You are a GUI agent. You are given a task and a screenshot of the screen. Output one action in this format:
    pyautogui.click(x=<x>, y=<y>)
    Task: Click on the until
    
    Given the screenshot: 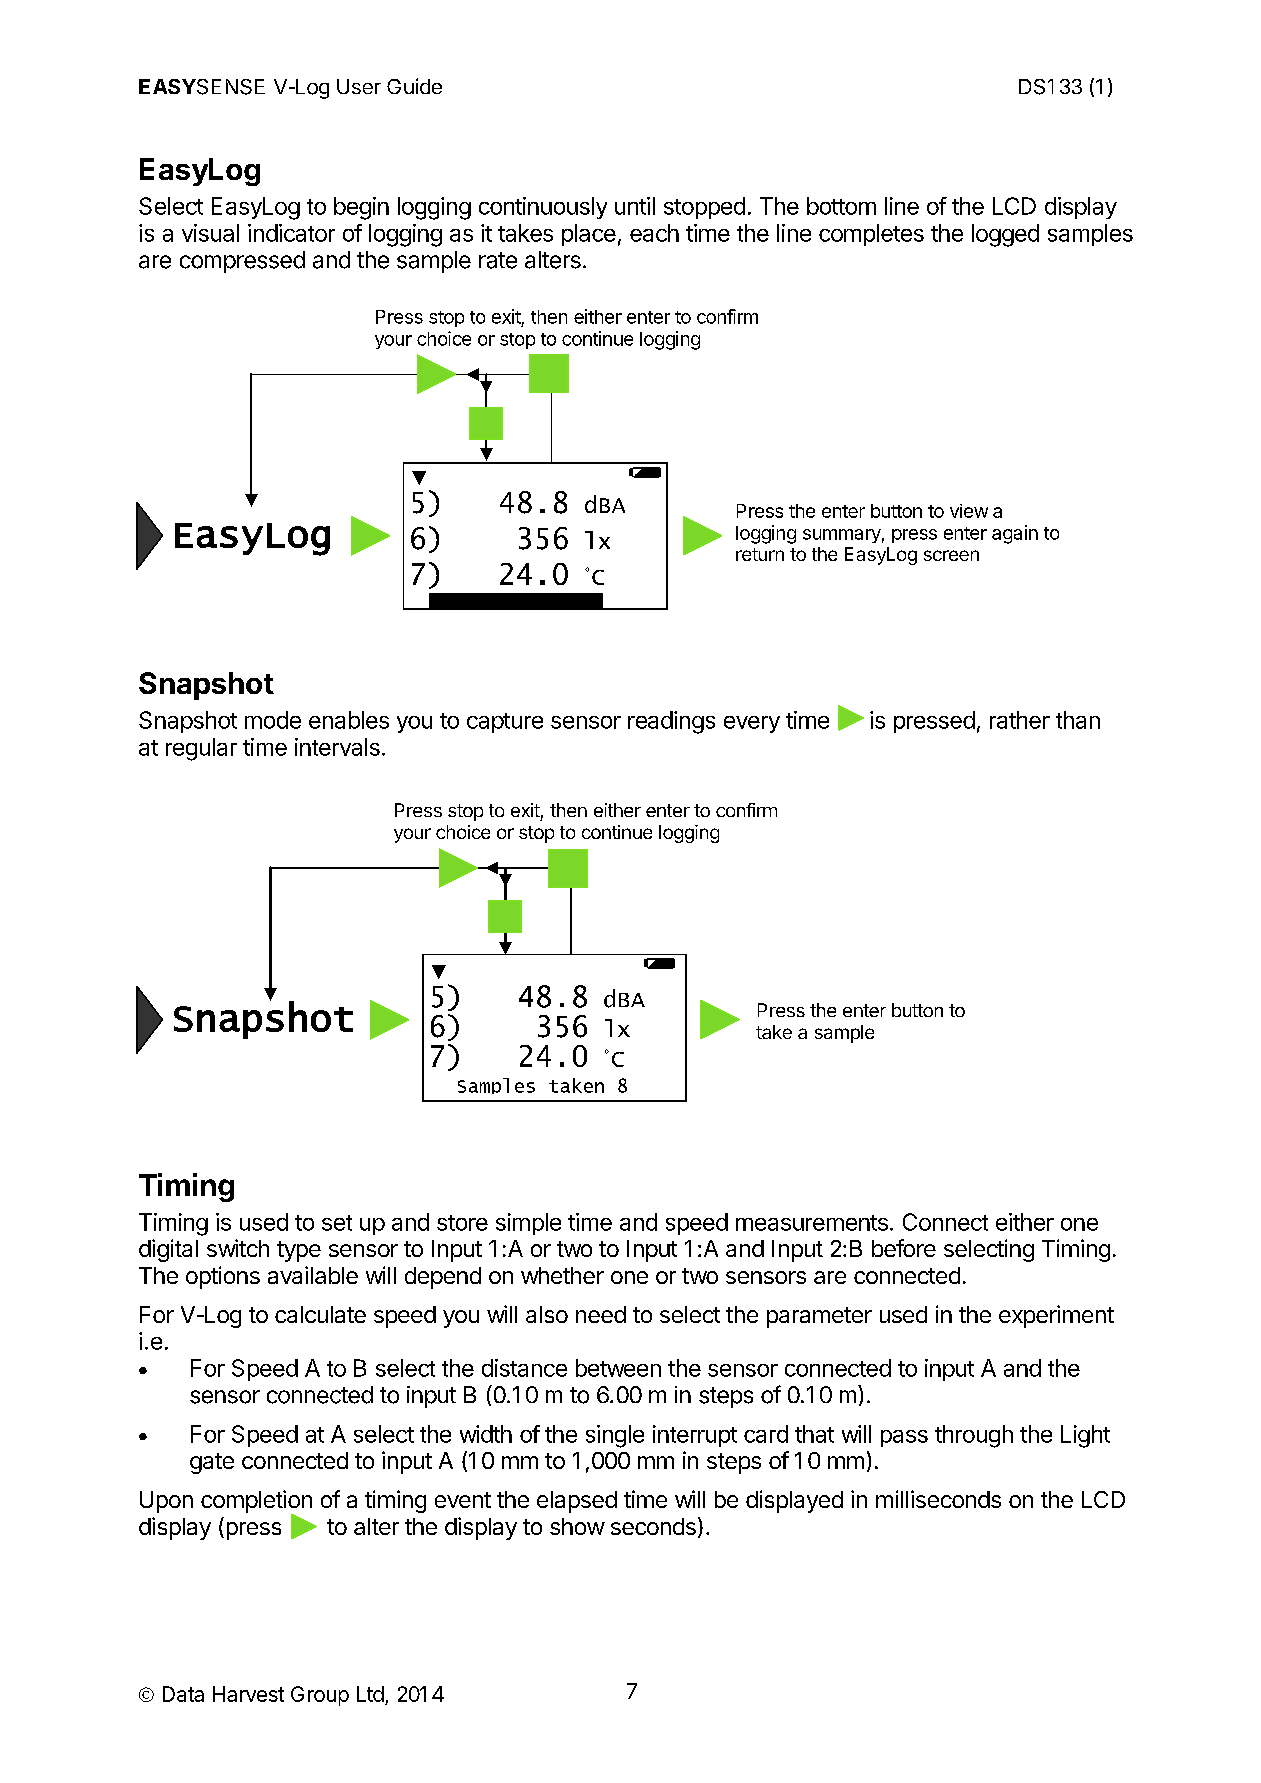 What is the action you would take?
    pyautogui.click(x=635, y=206)
